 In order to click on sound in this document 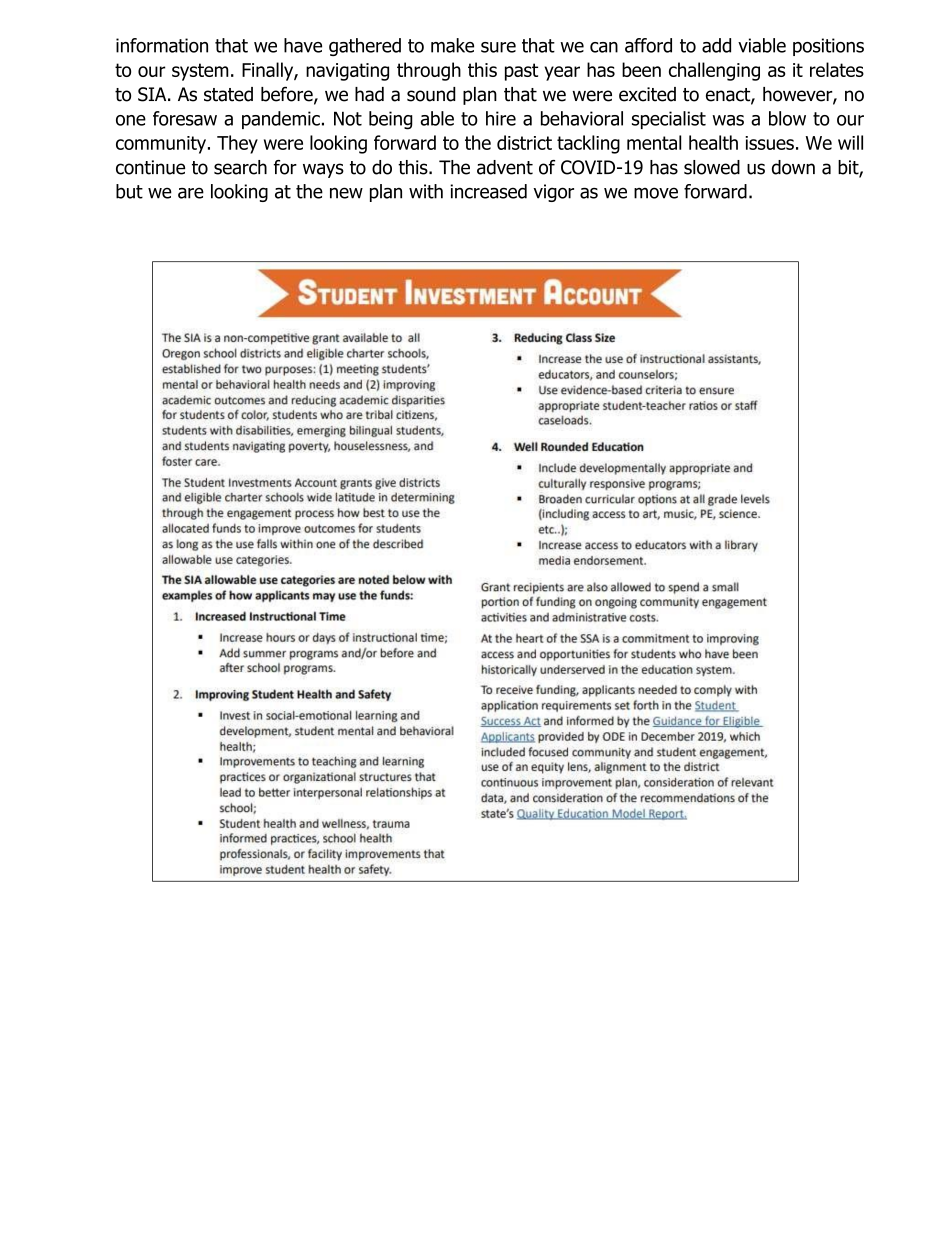, I will do `click(431, 94)`.
